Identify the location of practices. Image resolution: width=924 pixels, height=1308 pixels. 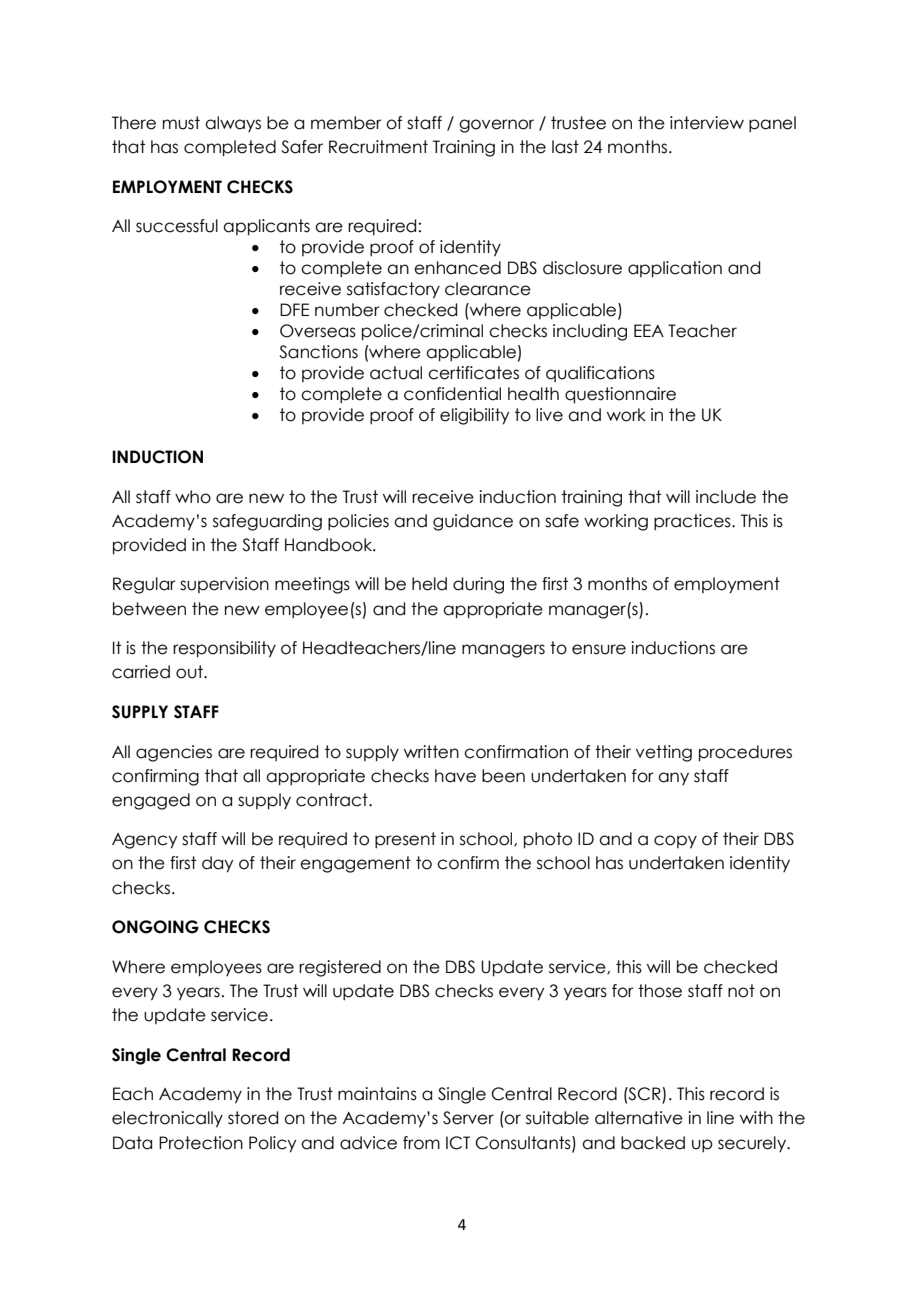
(693, 522).
